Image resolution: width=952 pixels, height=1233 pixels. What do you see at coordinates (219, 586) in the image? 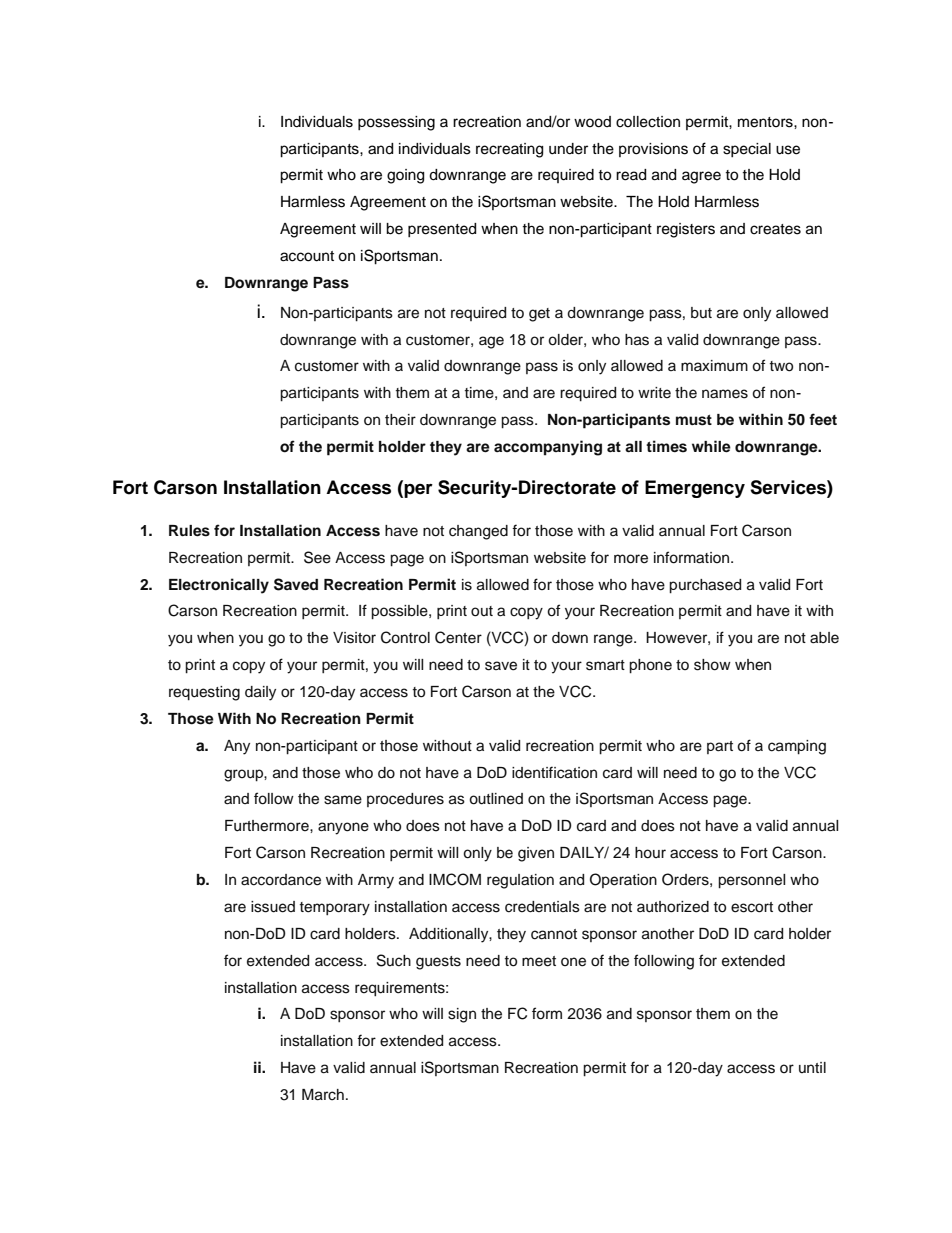
I see `Electronically` at bounding box center [219, 586].
